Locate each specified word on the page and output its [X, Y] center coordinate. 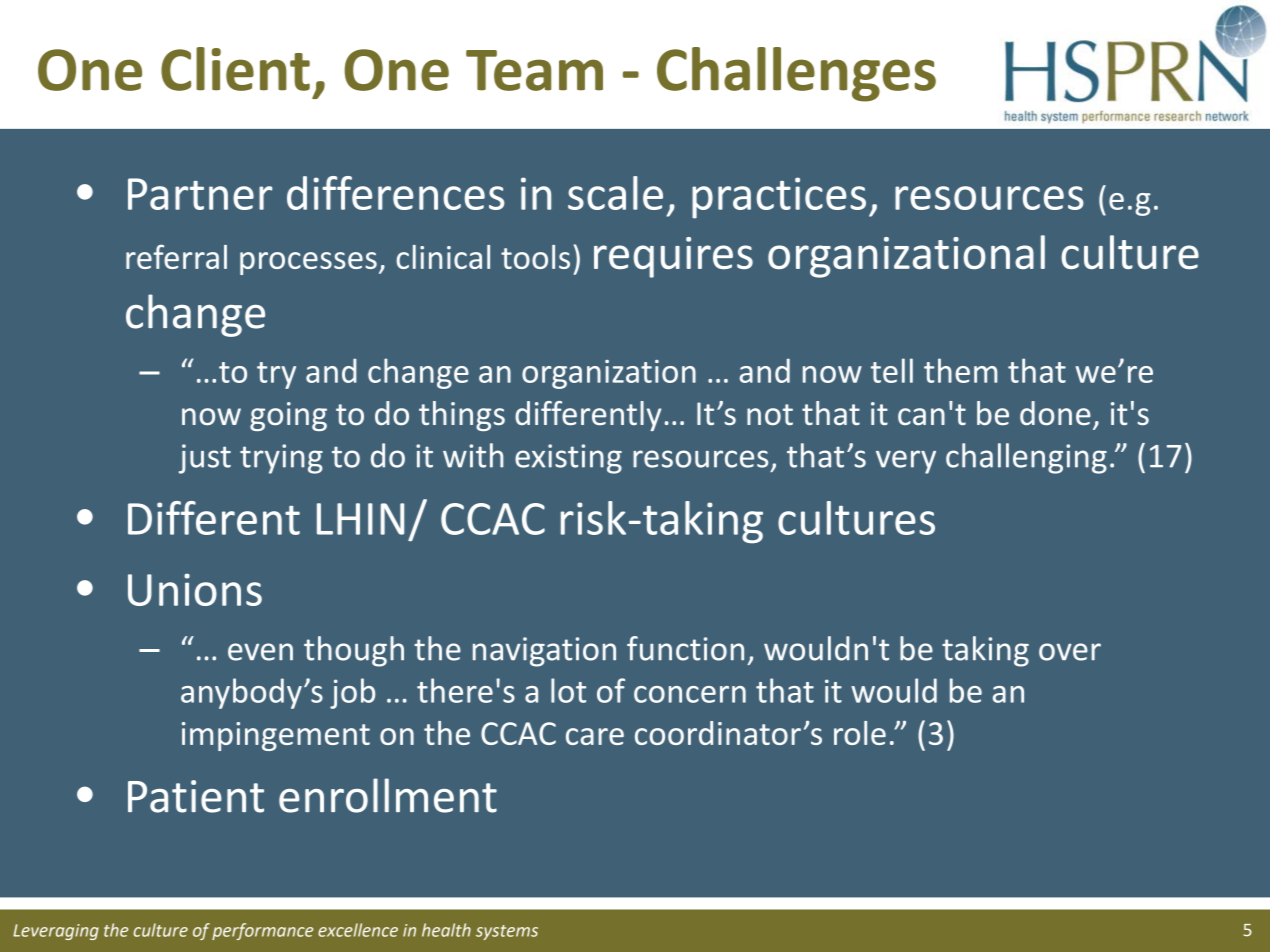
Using [215, 931]
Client [235, 69]
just [205, 459]
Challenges [796, 74]
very [906, 462]
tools [535, 257]
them [960, 370]
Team [534, 70]
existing [568, 459]
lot [568, 690]
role [860, 733]
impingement [276, 736]
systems [507, 932]
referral [176, 256]
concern [690, 694]
